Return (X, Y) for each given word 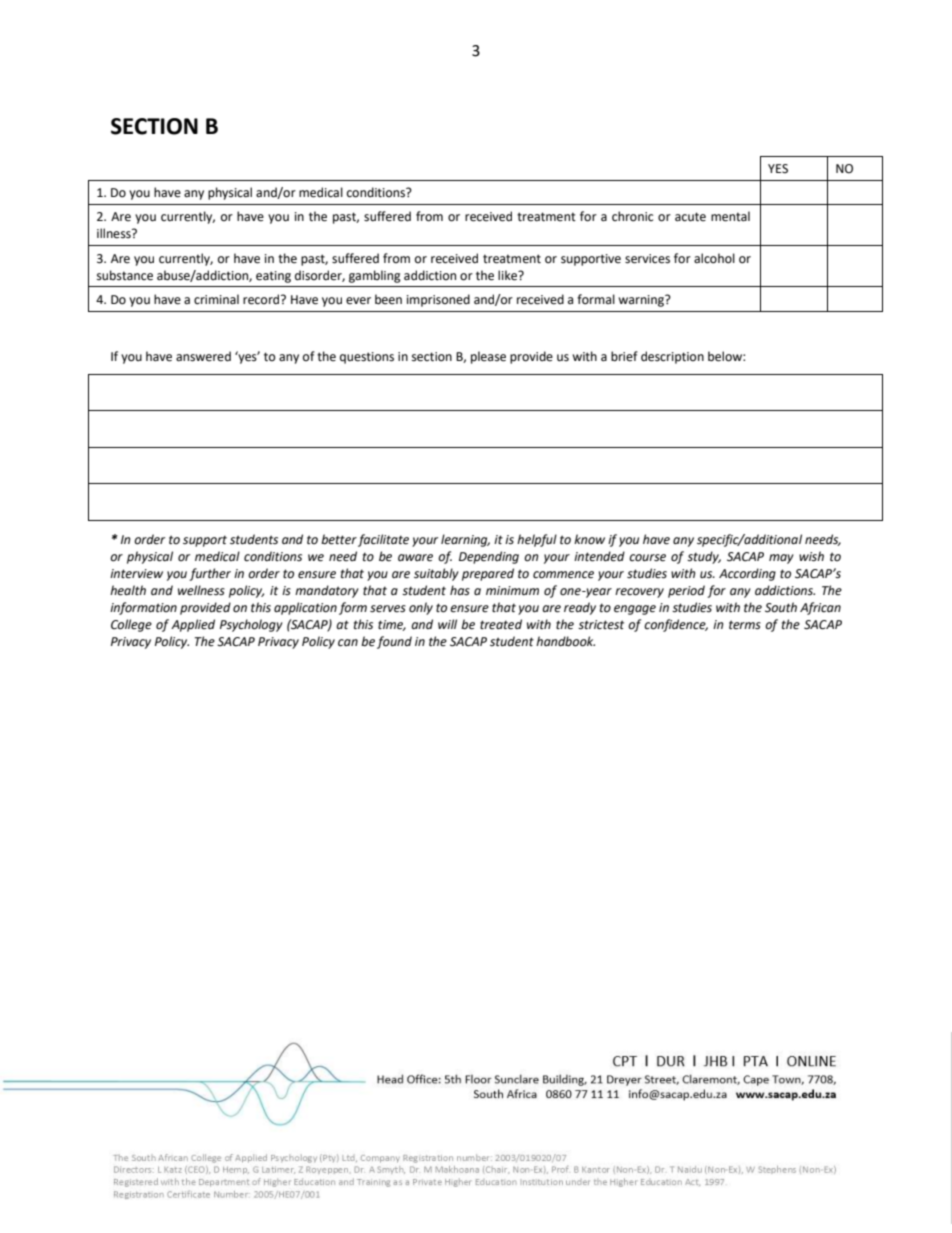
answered (203, 356)
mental (730, 216)
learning (465, 540)
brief (624, 356)
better (339, 539)
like (509, 275)
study (704, 557)
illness (115, 233)
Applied (193, 625)
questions (367, 358)
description (672, 357)
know (589, 539)
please (488, 357)
